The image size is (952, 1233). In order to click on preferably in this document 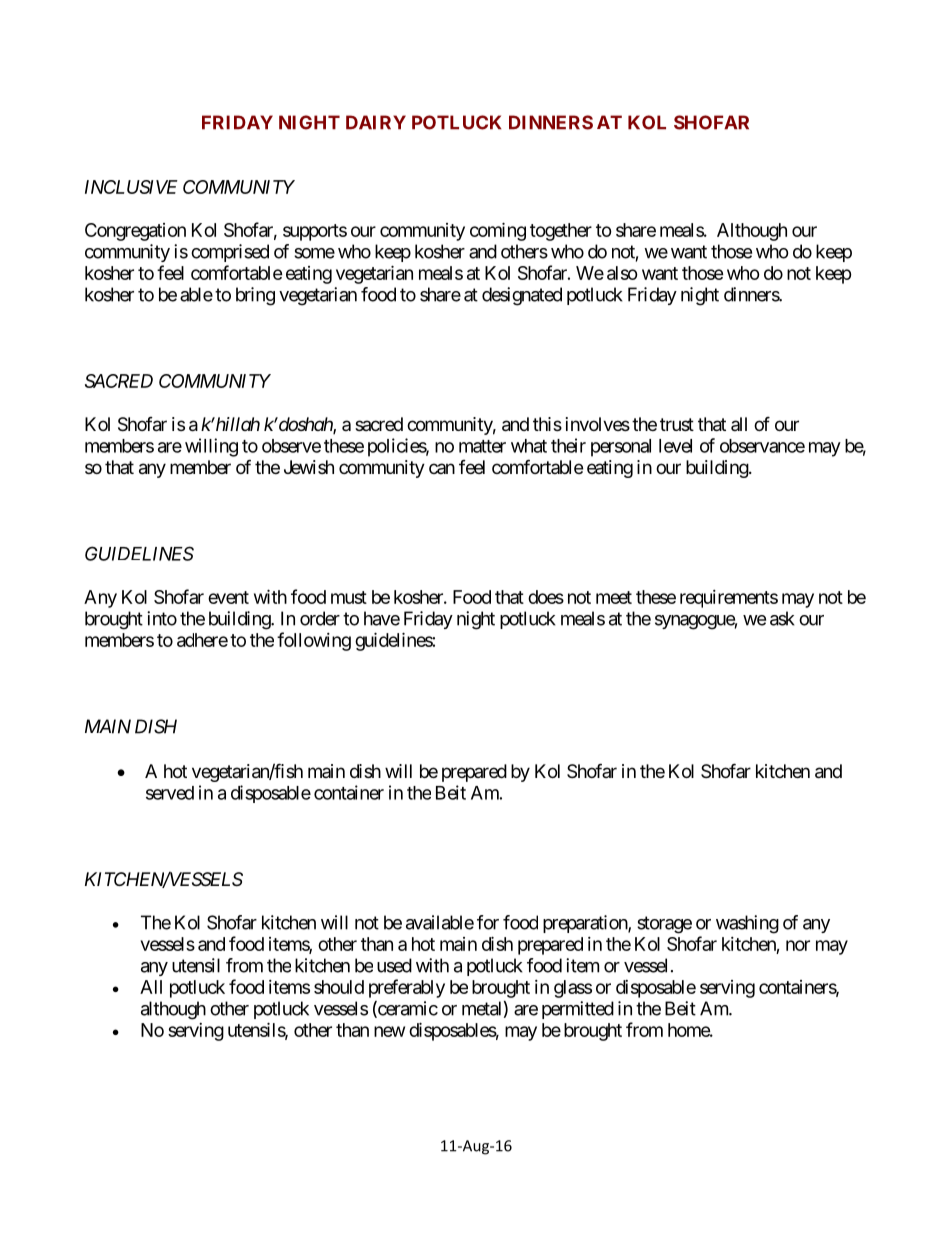, I will do `click(407, 988)`.
